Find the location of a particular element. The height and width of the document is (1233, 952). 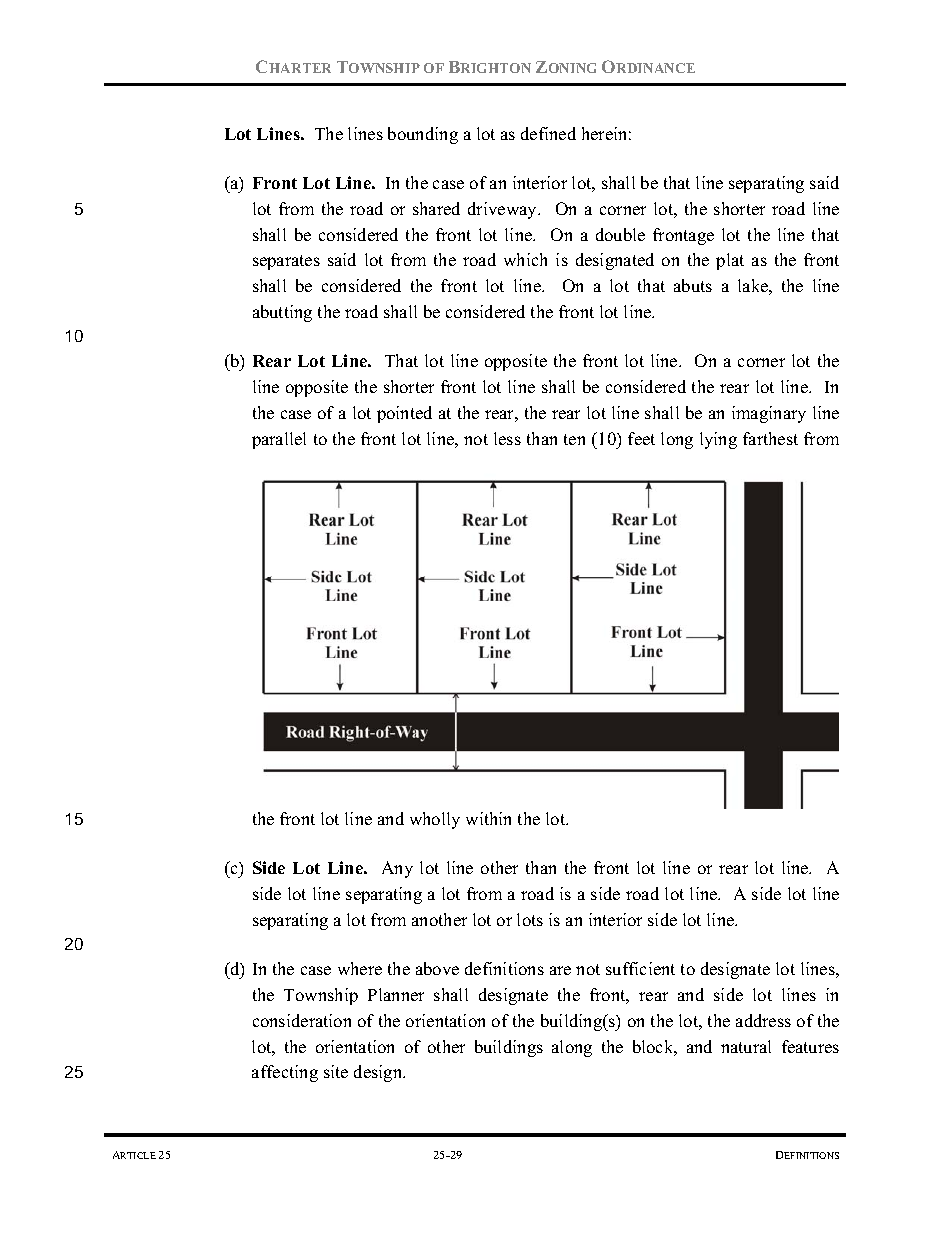

within is located at coordinates (488, 818).
